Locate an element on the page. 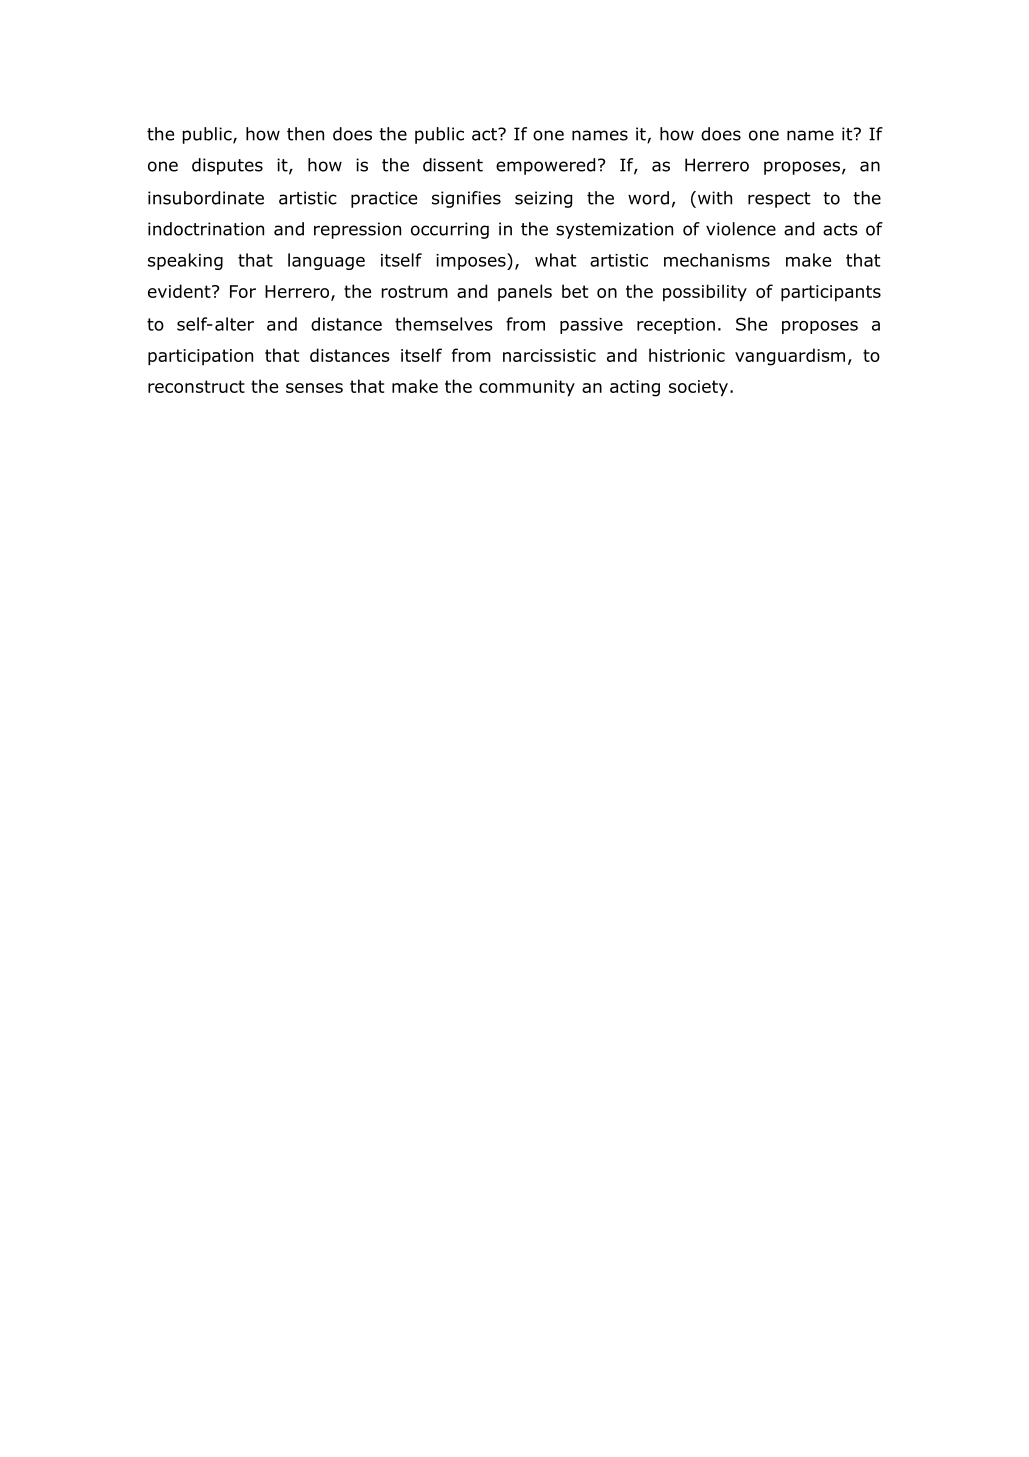  senses is located at coordinates (314, 388).
